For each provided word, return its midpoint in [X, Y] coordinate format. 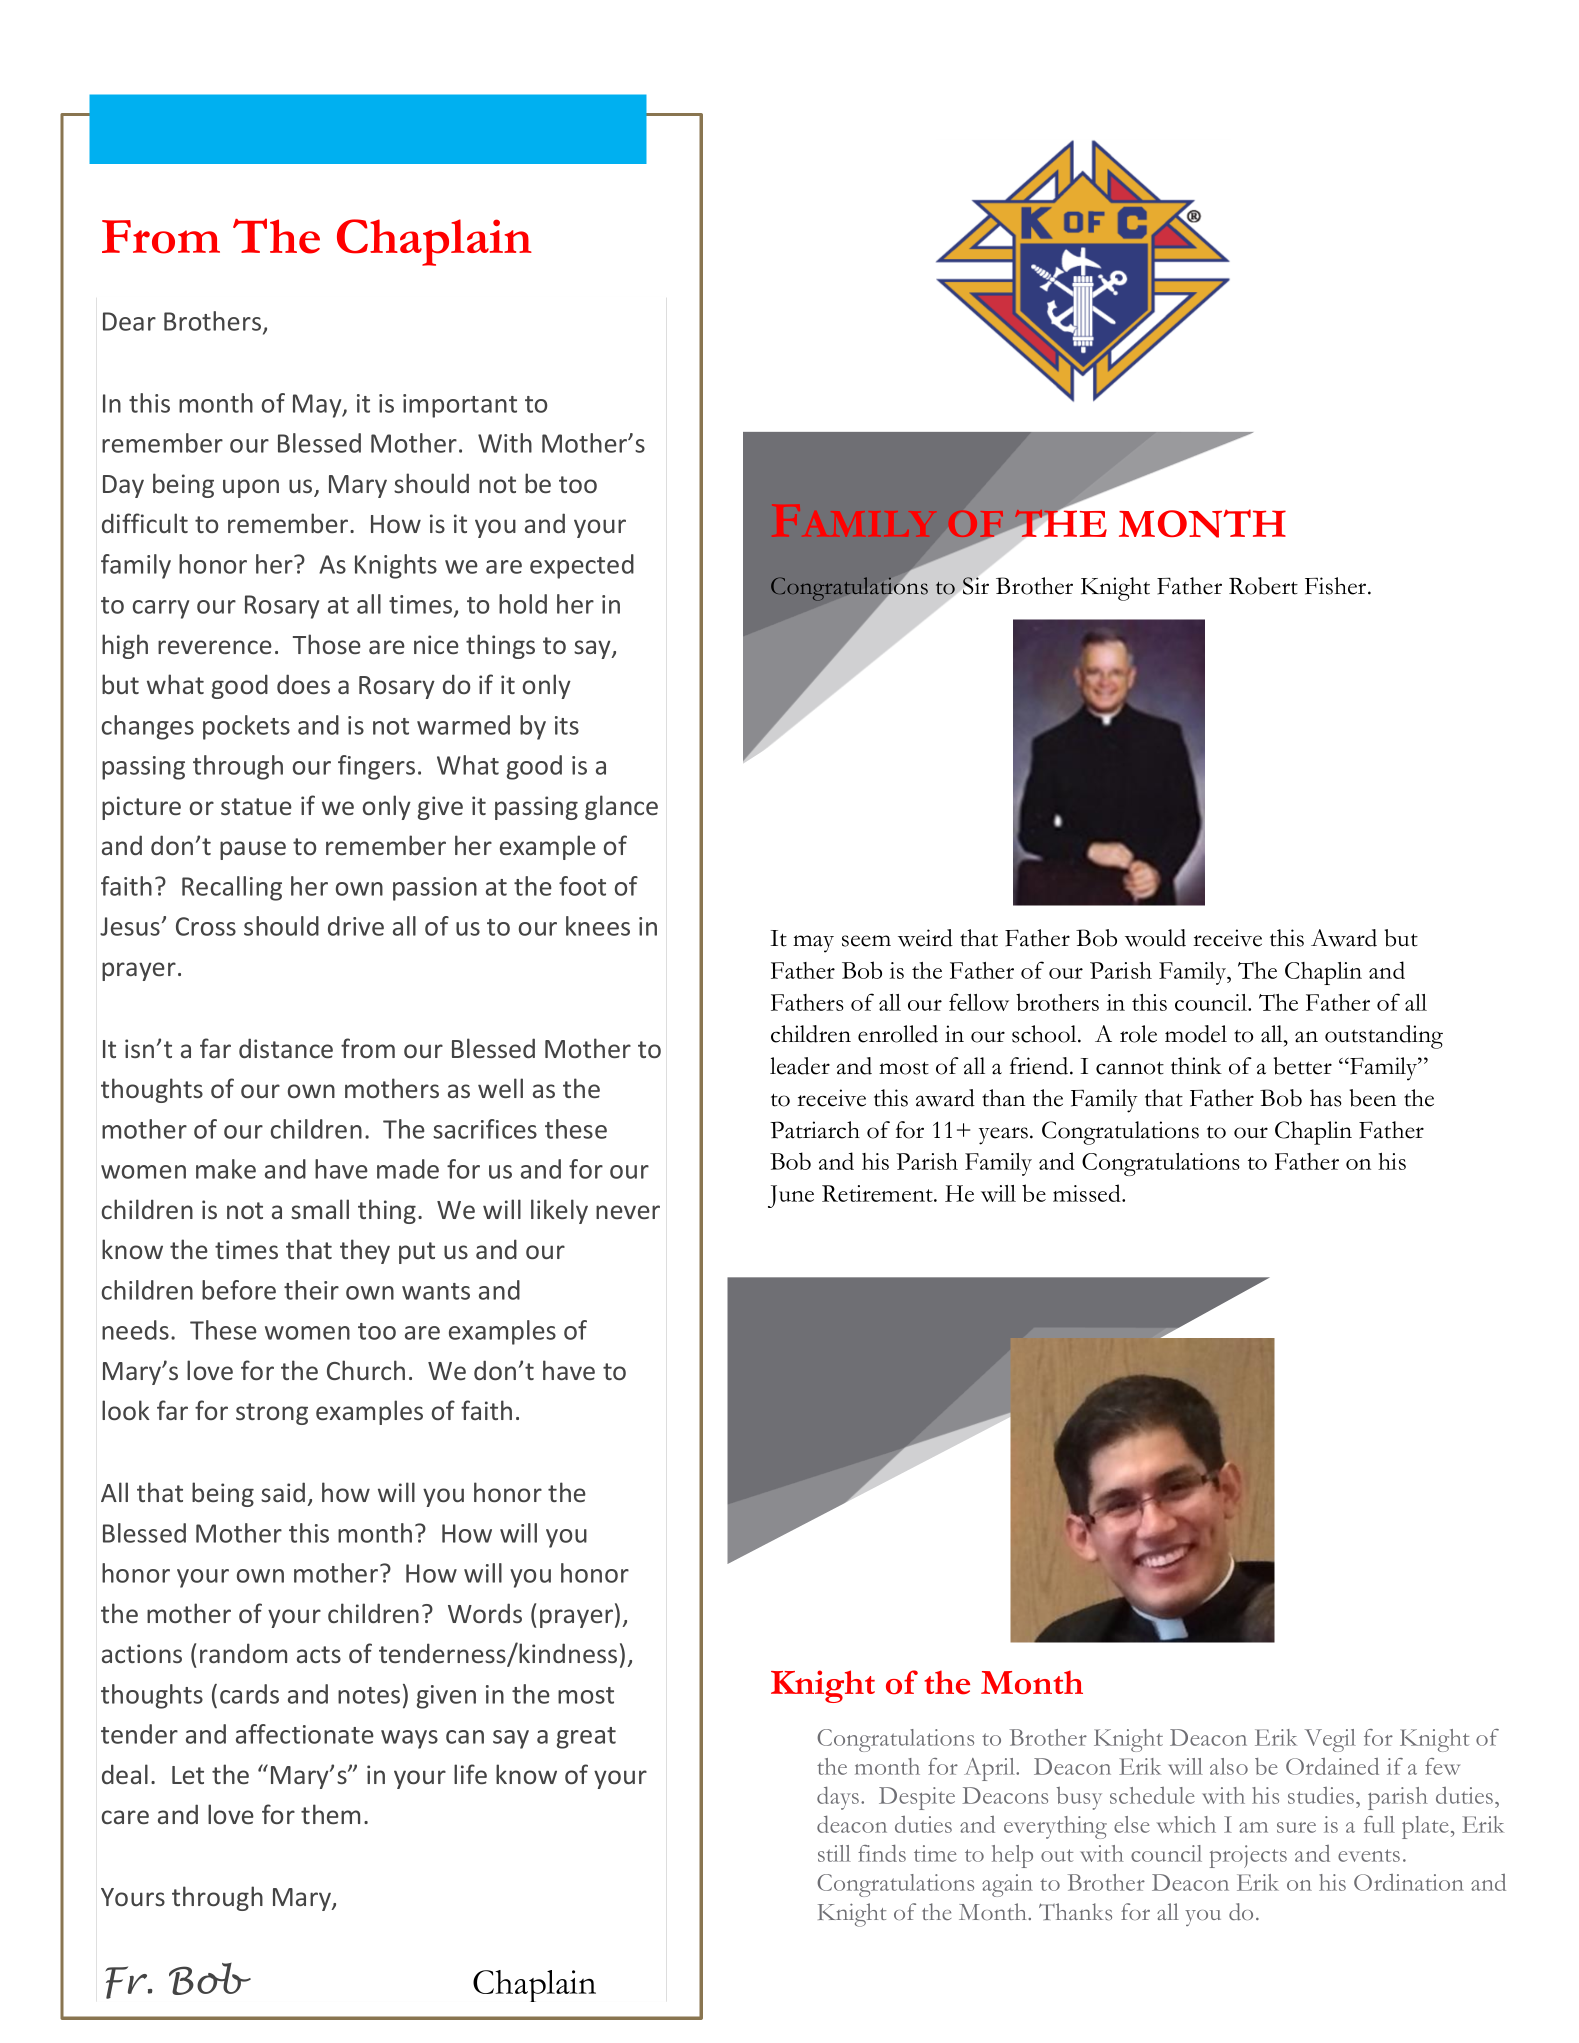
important [460, 406]
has [1326, 1098]
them [330, 1814]
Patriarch [815, 1130]
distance [286, 1048]
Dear [129, 321]
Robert [1263, 586]
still [834, 1853]
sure [1296, 1827]
